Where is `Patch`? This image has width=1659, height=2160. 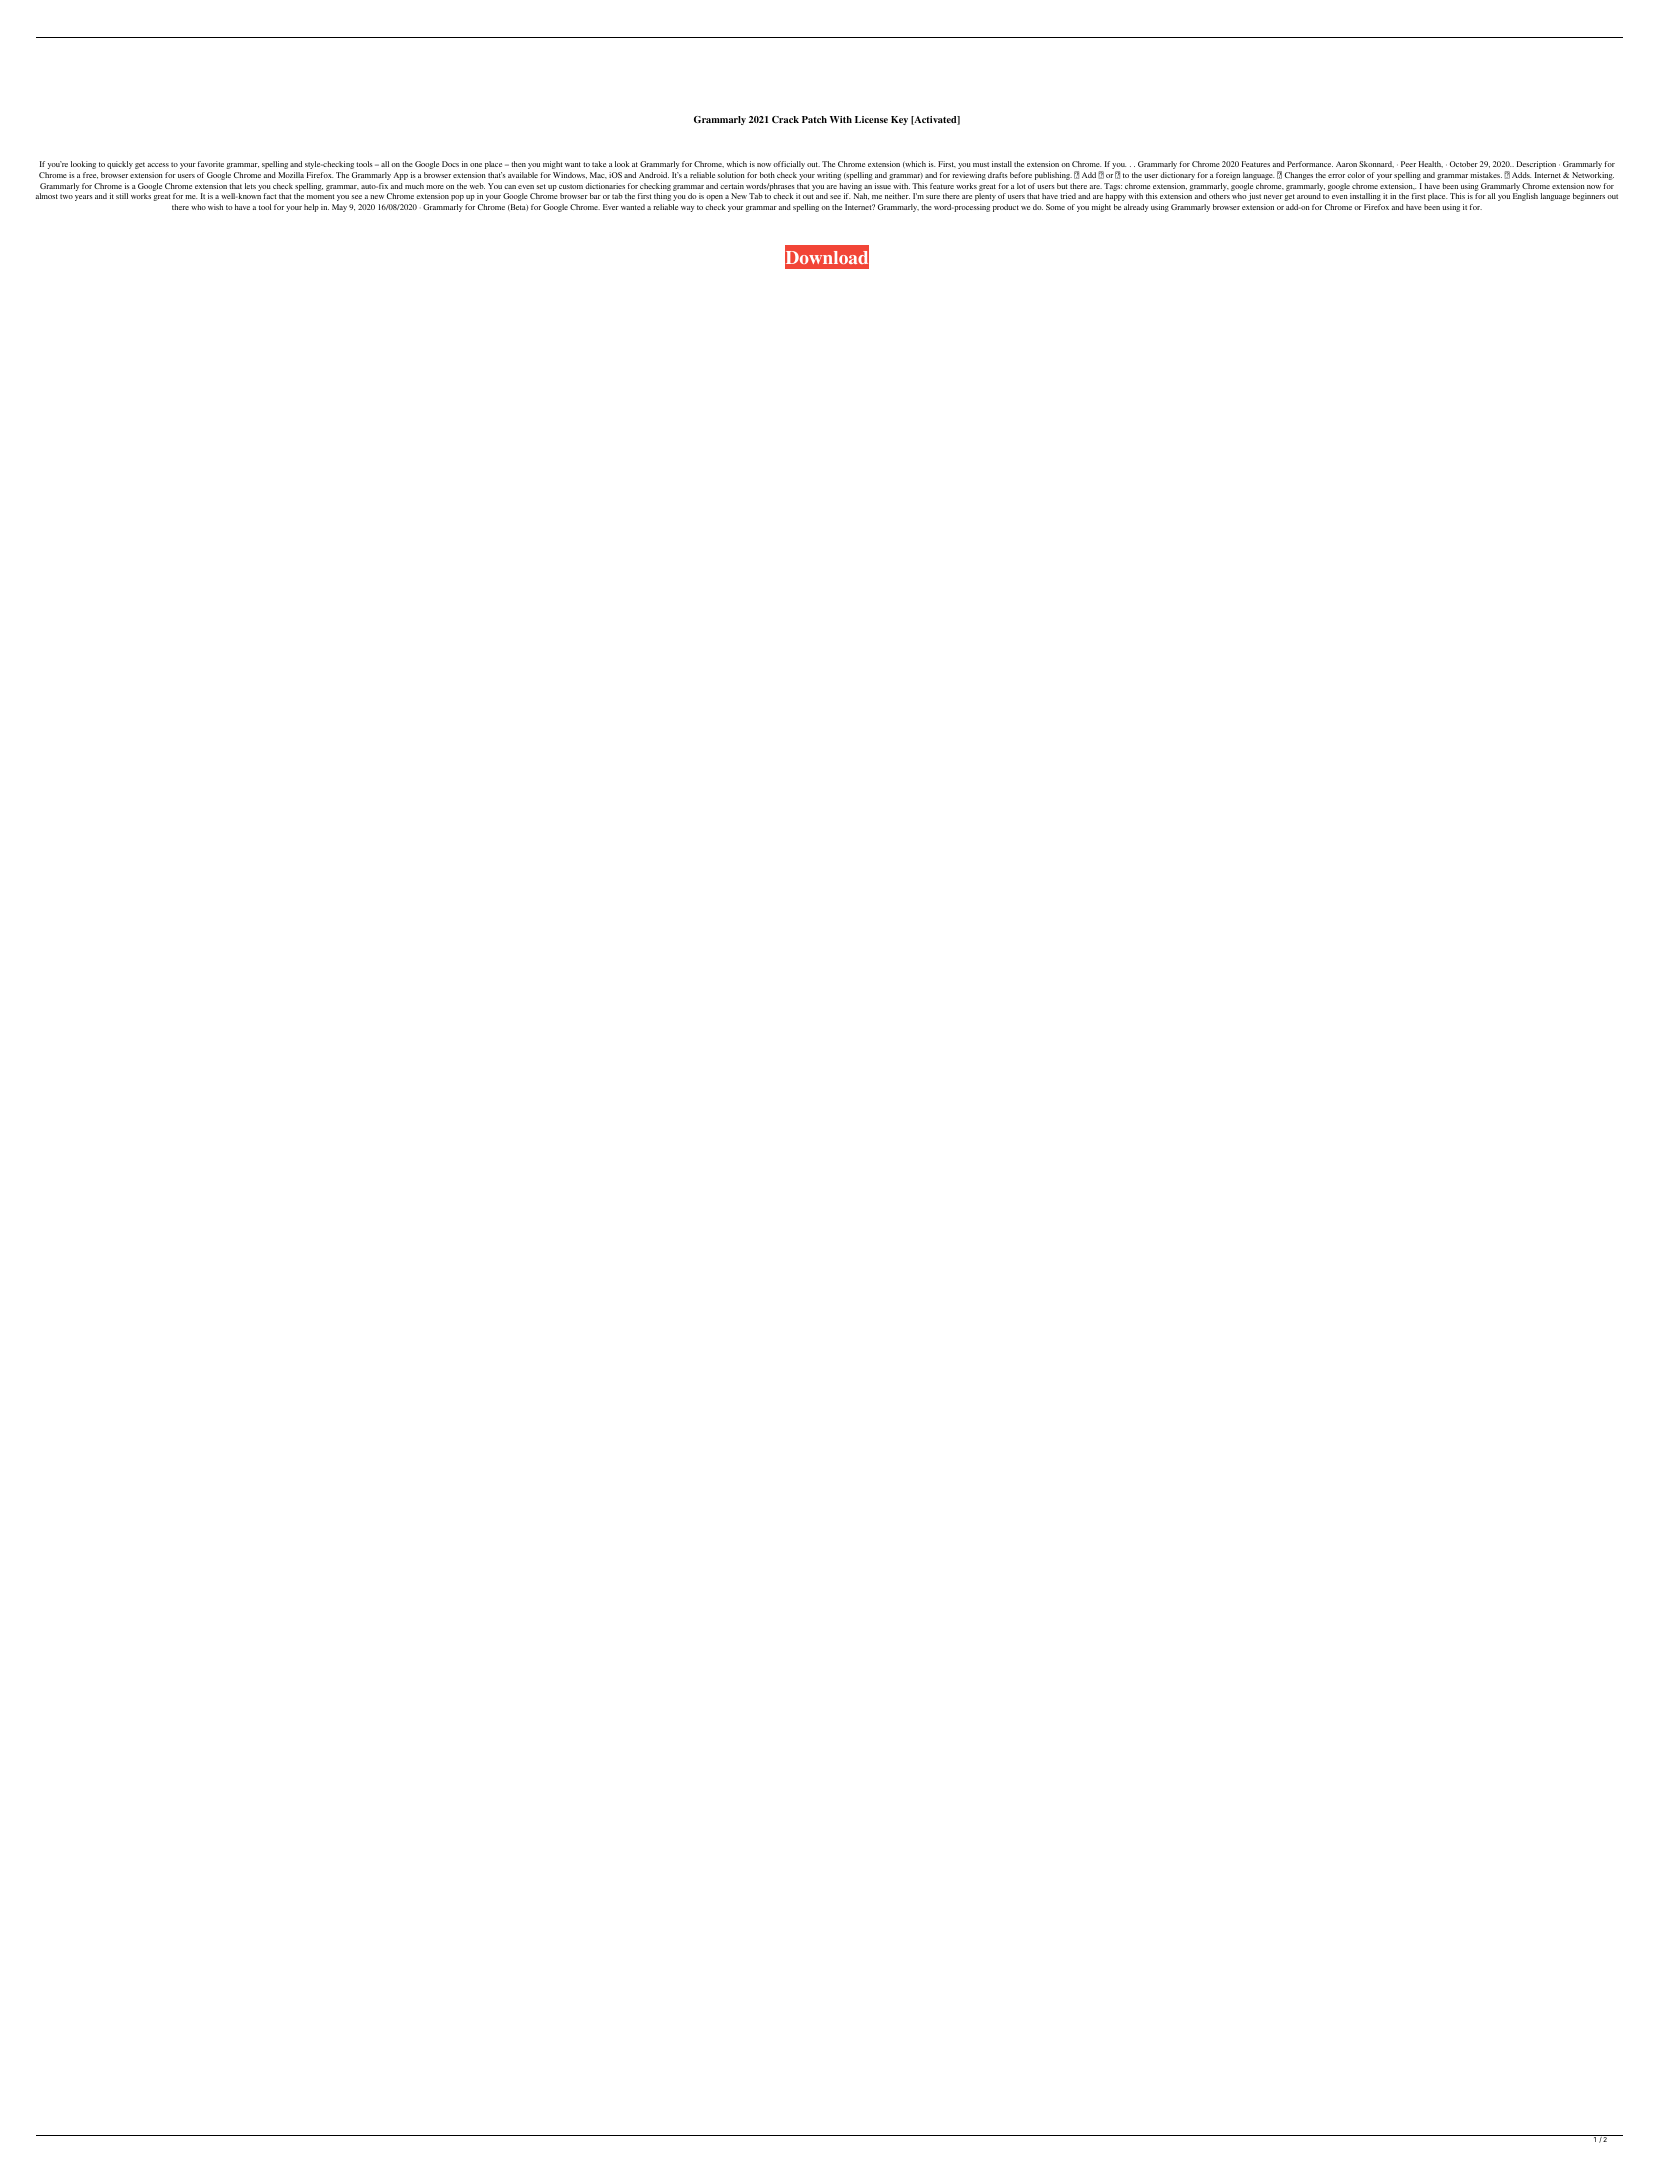
Patch is located at coordinates (814, 119).
